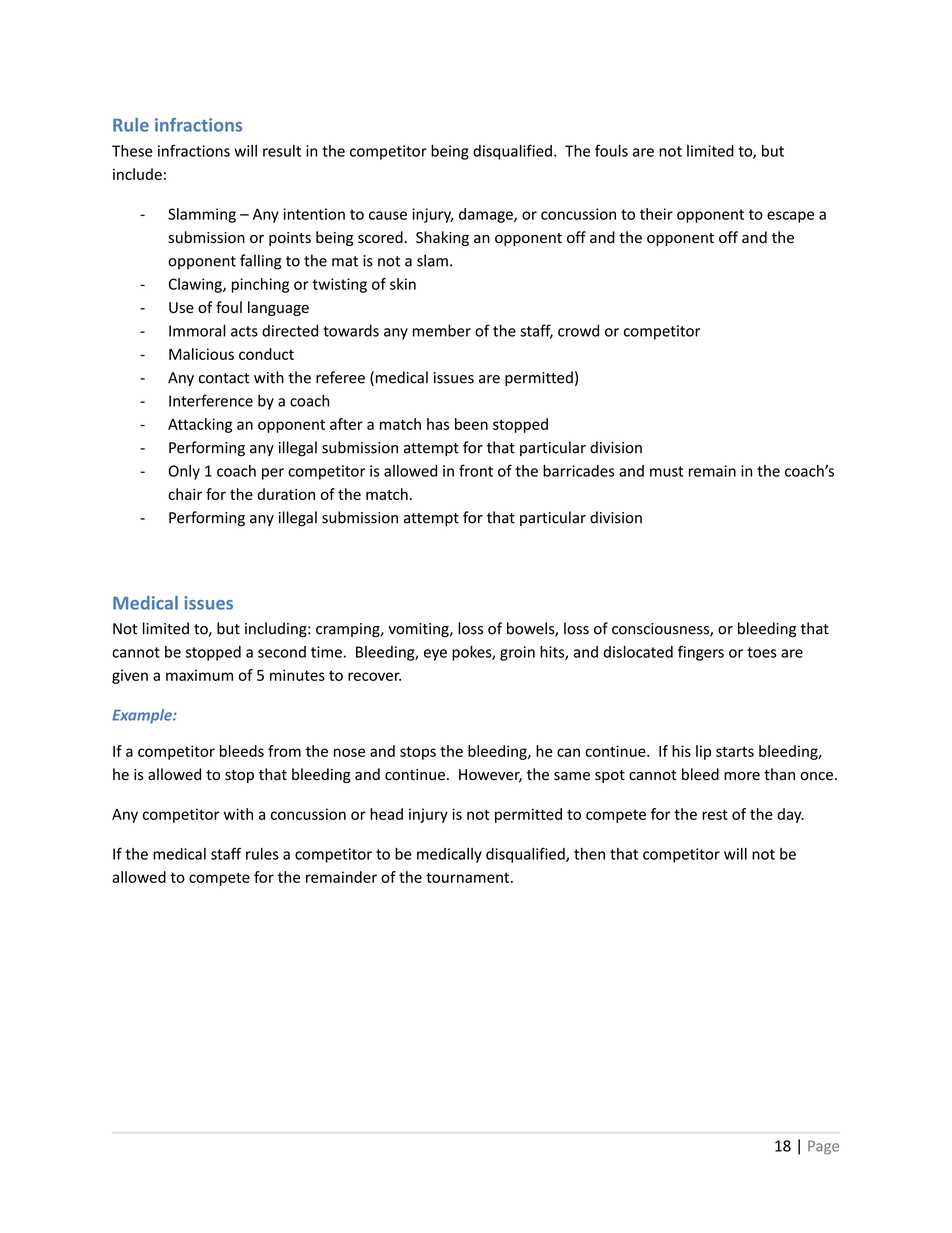  What do you see at coordinates (199, 675) in the screenshot?
I see `maximum` at bounding box center [199, 675].
